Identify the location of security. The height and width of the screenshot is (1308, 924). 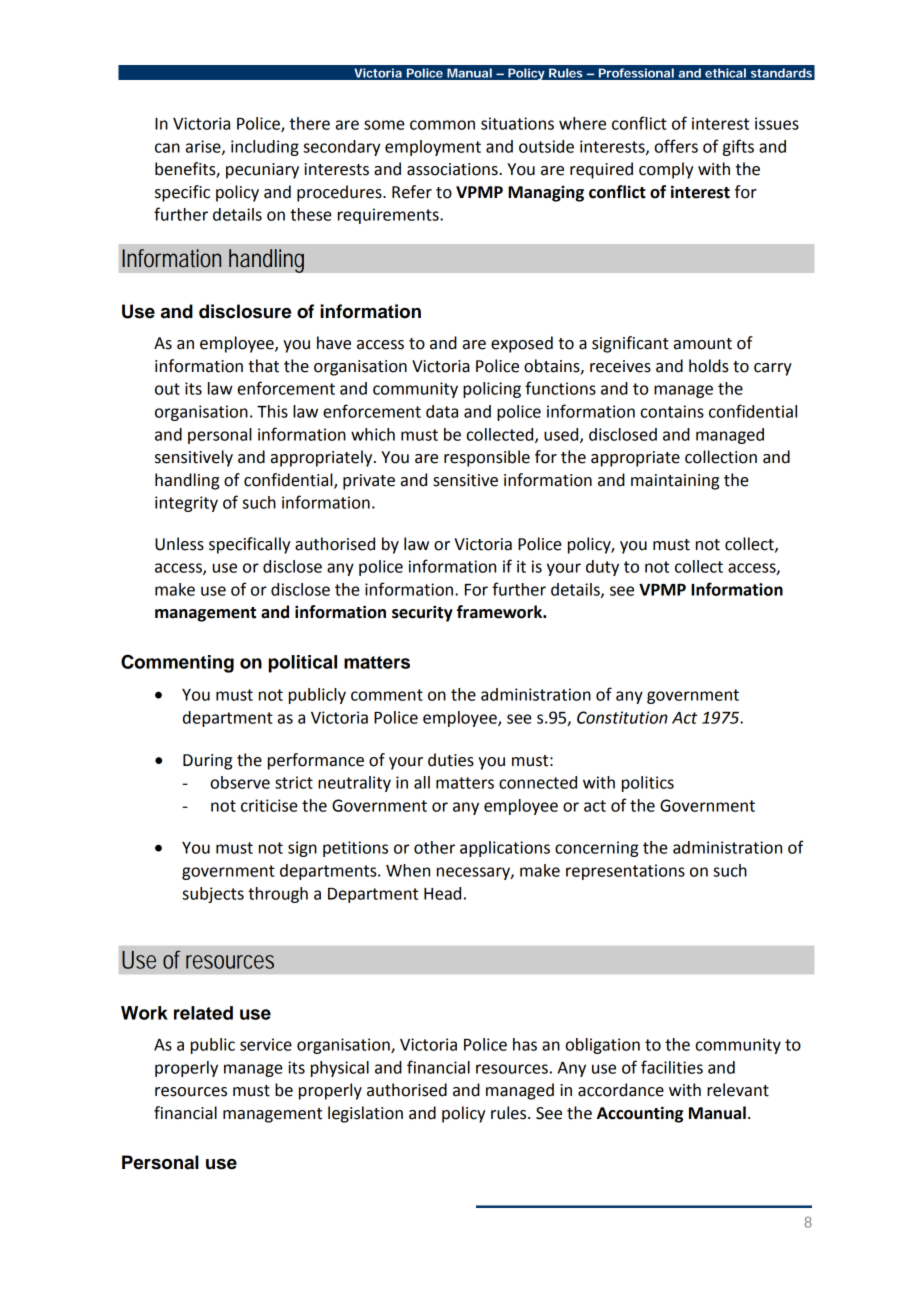
(422, 613).
